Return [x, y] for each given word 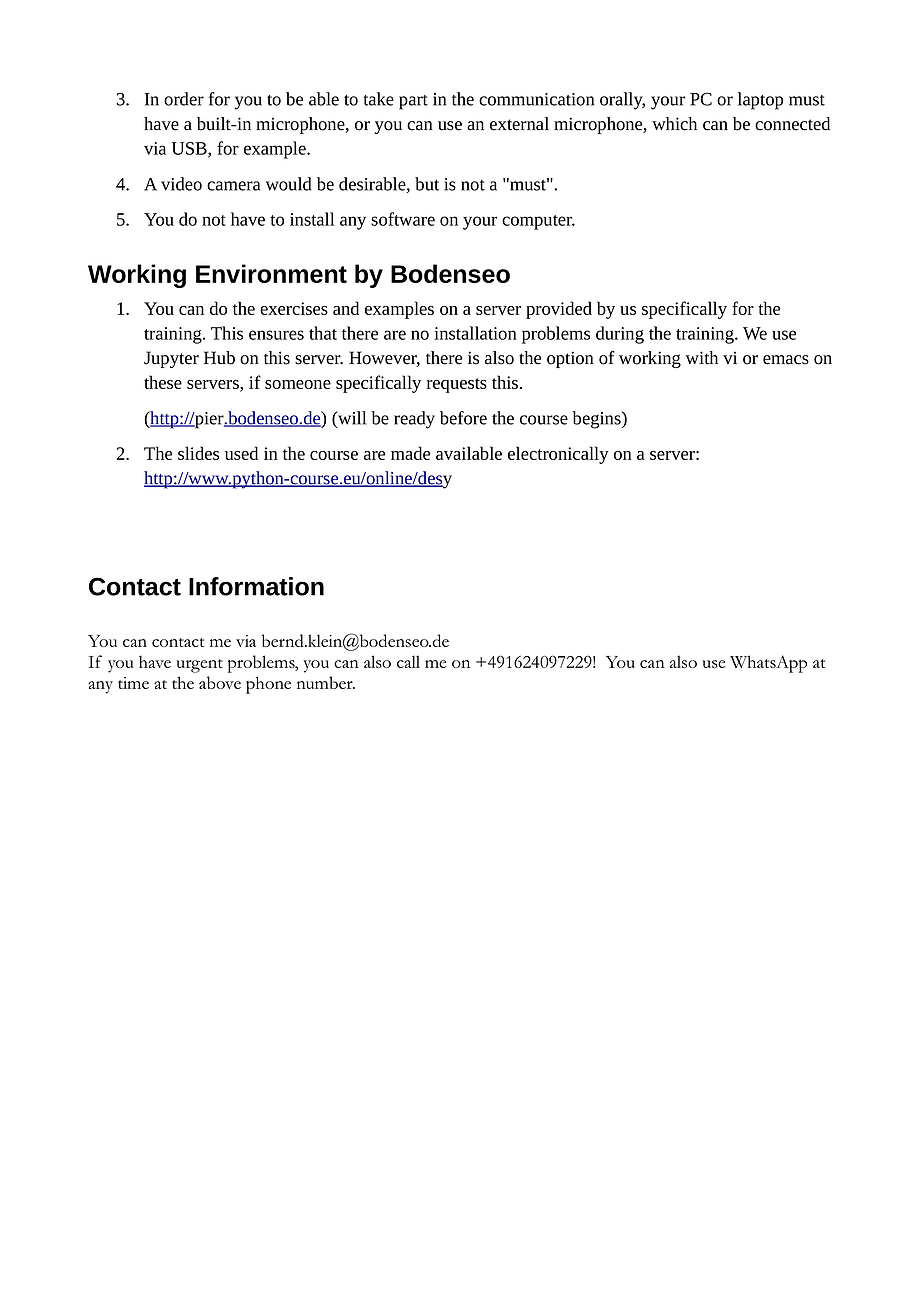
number [326, 682]
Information [256, 586]
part [413, 102]
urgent [199, 666]
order [184, 99]
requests [457, 385]
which [674, 124]
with [701, 358]
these [163, 382]
